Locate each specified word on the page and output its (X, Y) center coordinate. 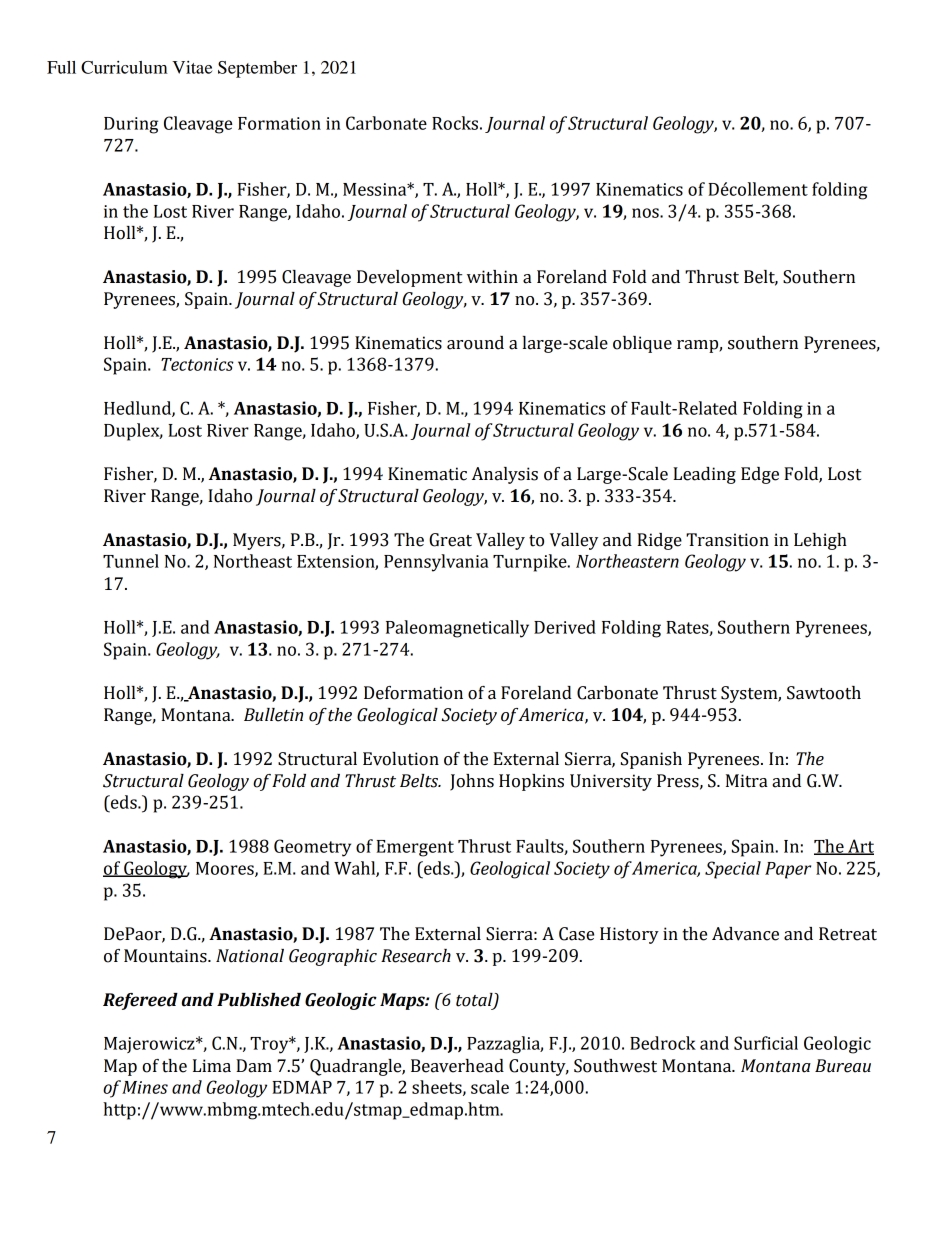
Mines (145, 1087)
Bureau (843, 1066)
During (131, 125)
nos (646, 213)
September (257, 69)
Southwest (615, 1066)
